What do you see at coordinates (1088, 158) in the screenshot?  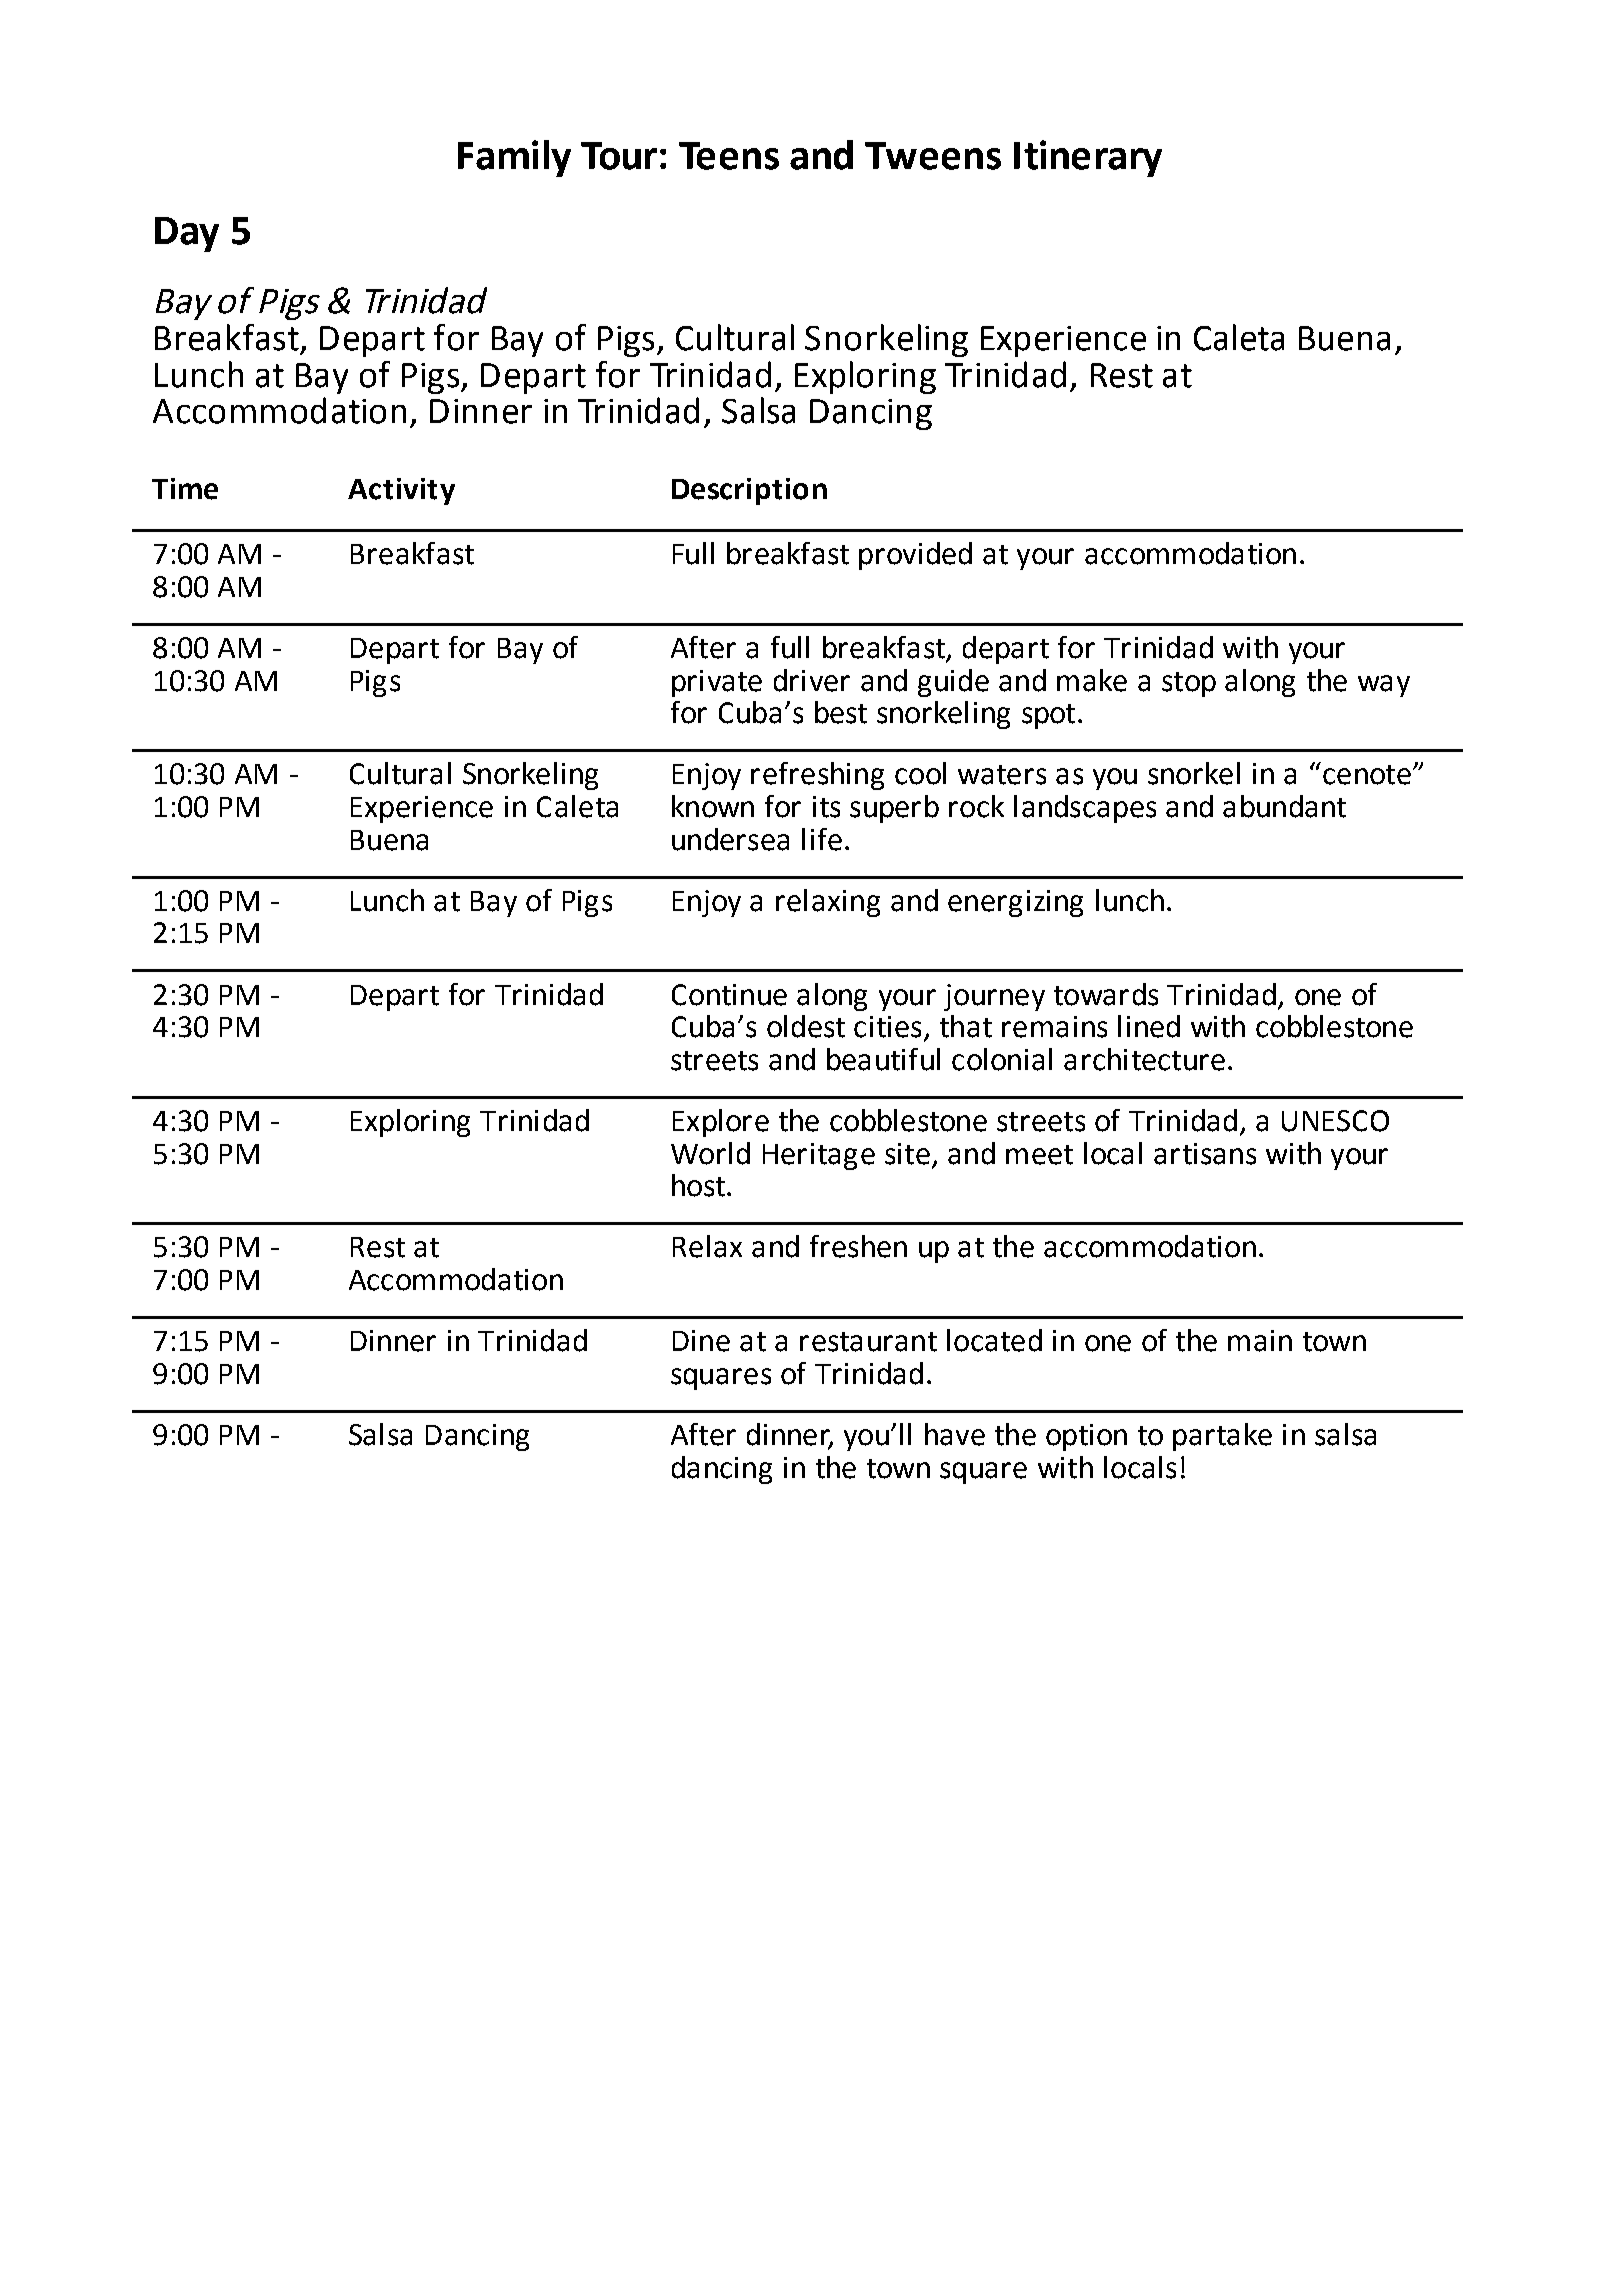 I see `Itinerary` at bounding box center [1088, 158].
